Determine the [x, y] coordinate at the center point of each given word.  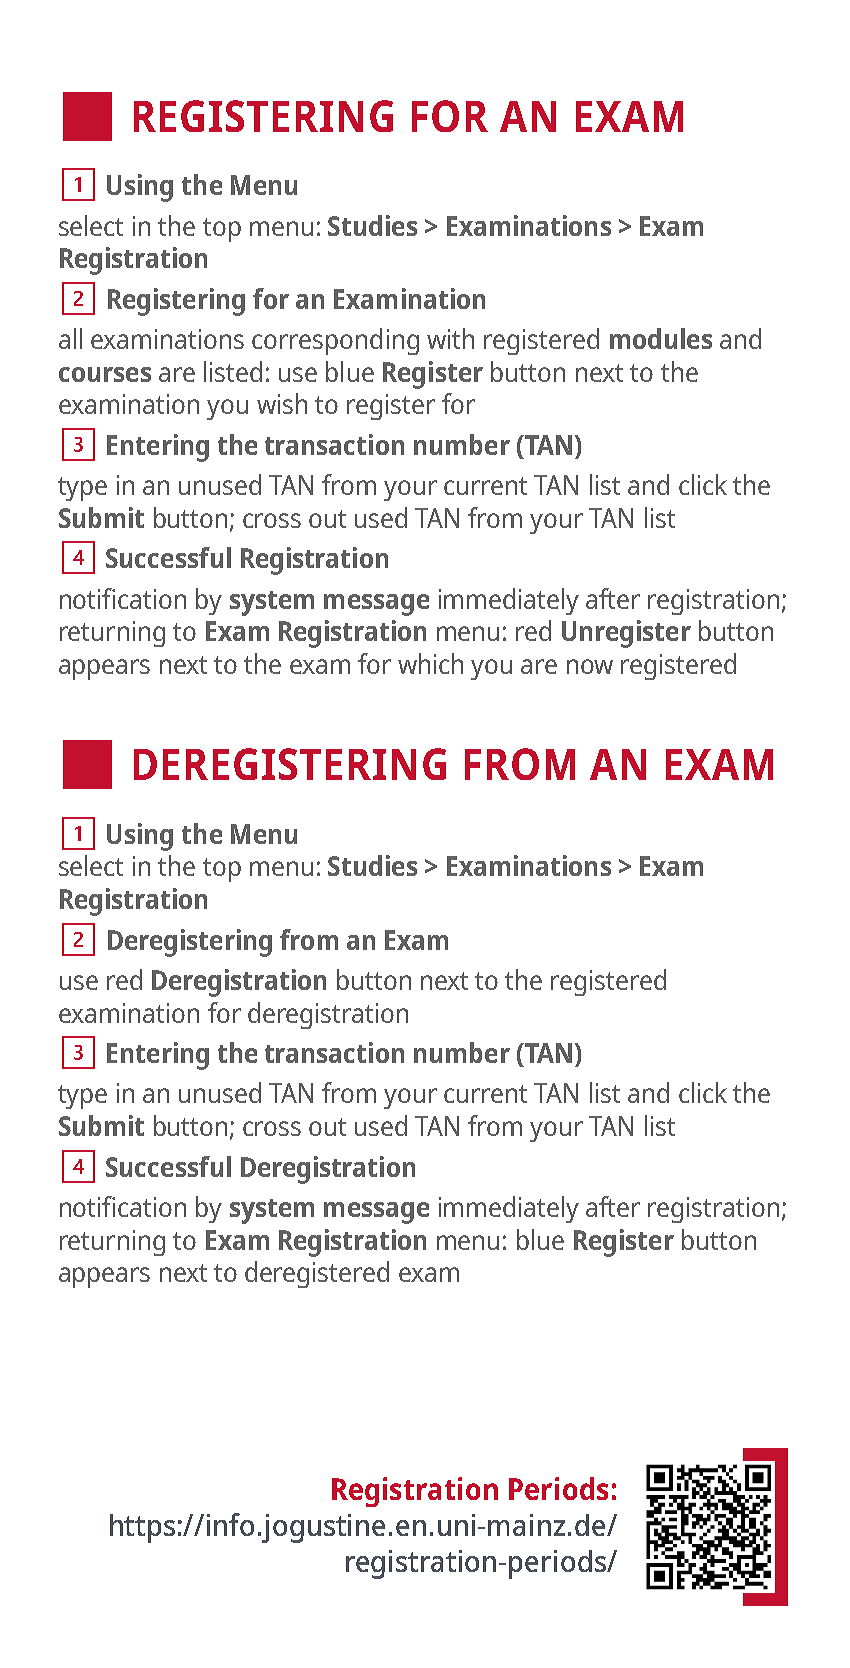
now [590, 666]
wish [282, 403]
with [450, 338]
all [70, 338]
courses [105, 374]
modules [661, 338]
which [430, 663]
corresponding [335, 341]
